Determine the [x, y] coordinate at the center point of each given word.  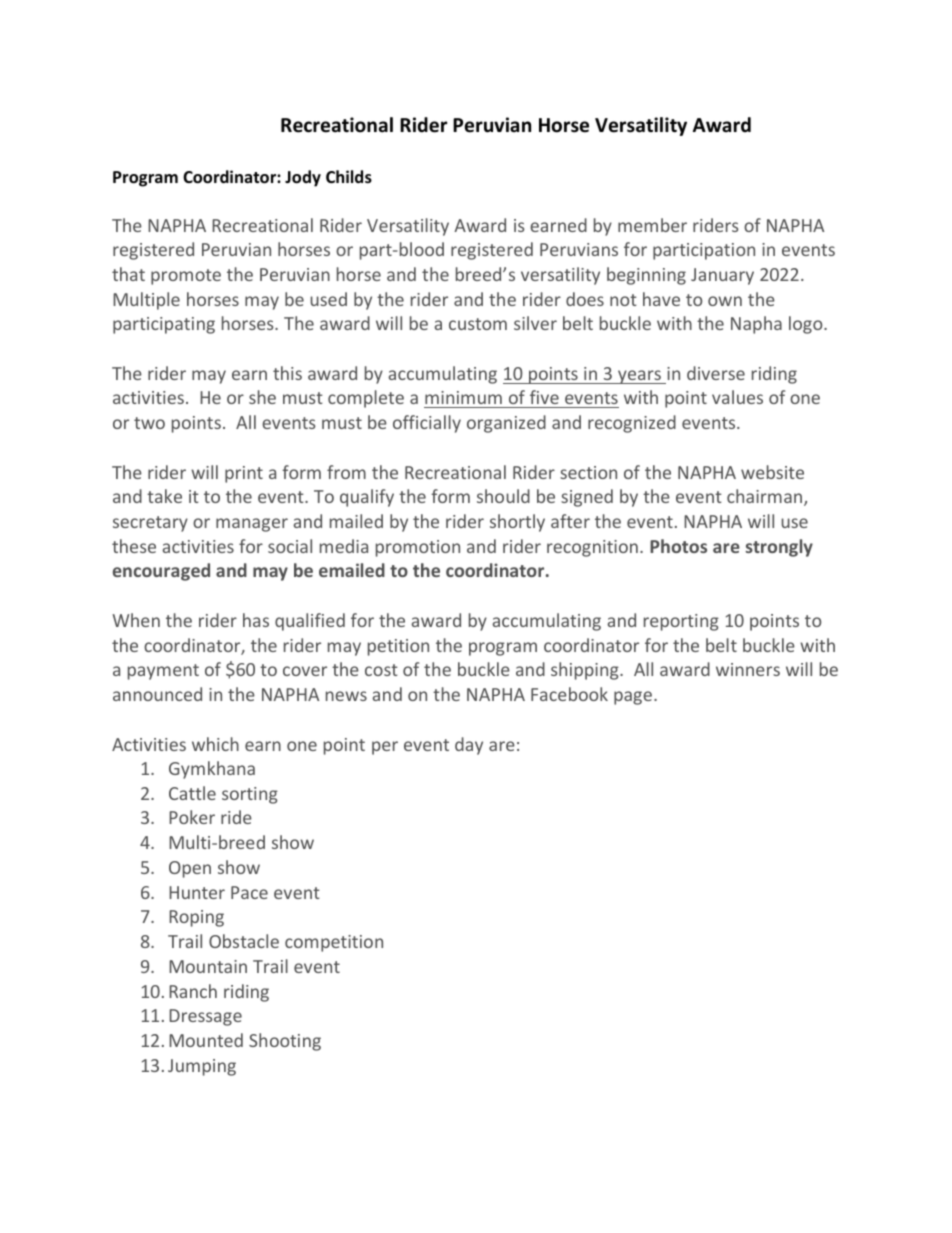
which [215, 744]
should [503, 496]
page [634, 698]
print [244, 474]
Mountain [208, 966]
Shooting [285, 1042]
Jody [303, 178]
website [772, 472]
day [469, 746]
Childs [349, 177]
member [652, 225]
